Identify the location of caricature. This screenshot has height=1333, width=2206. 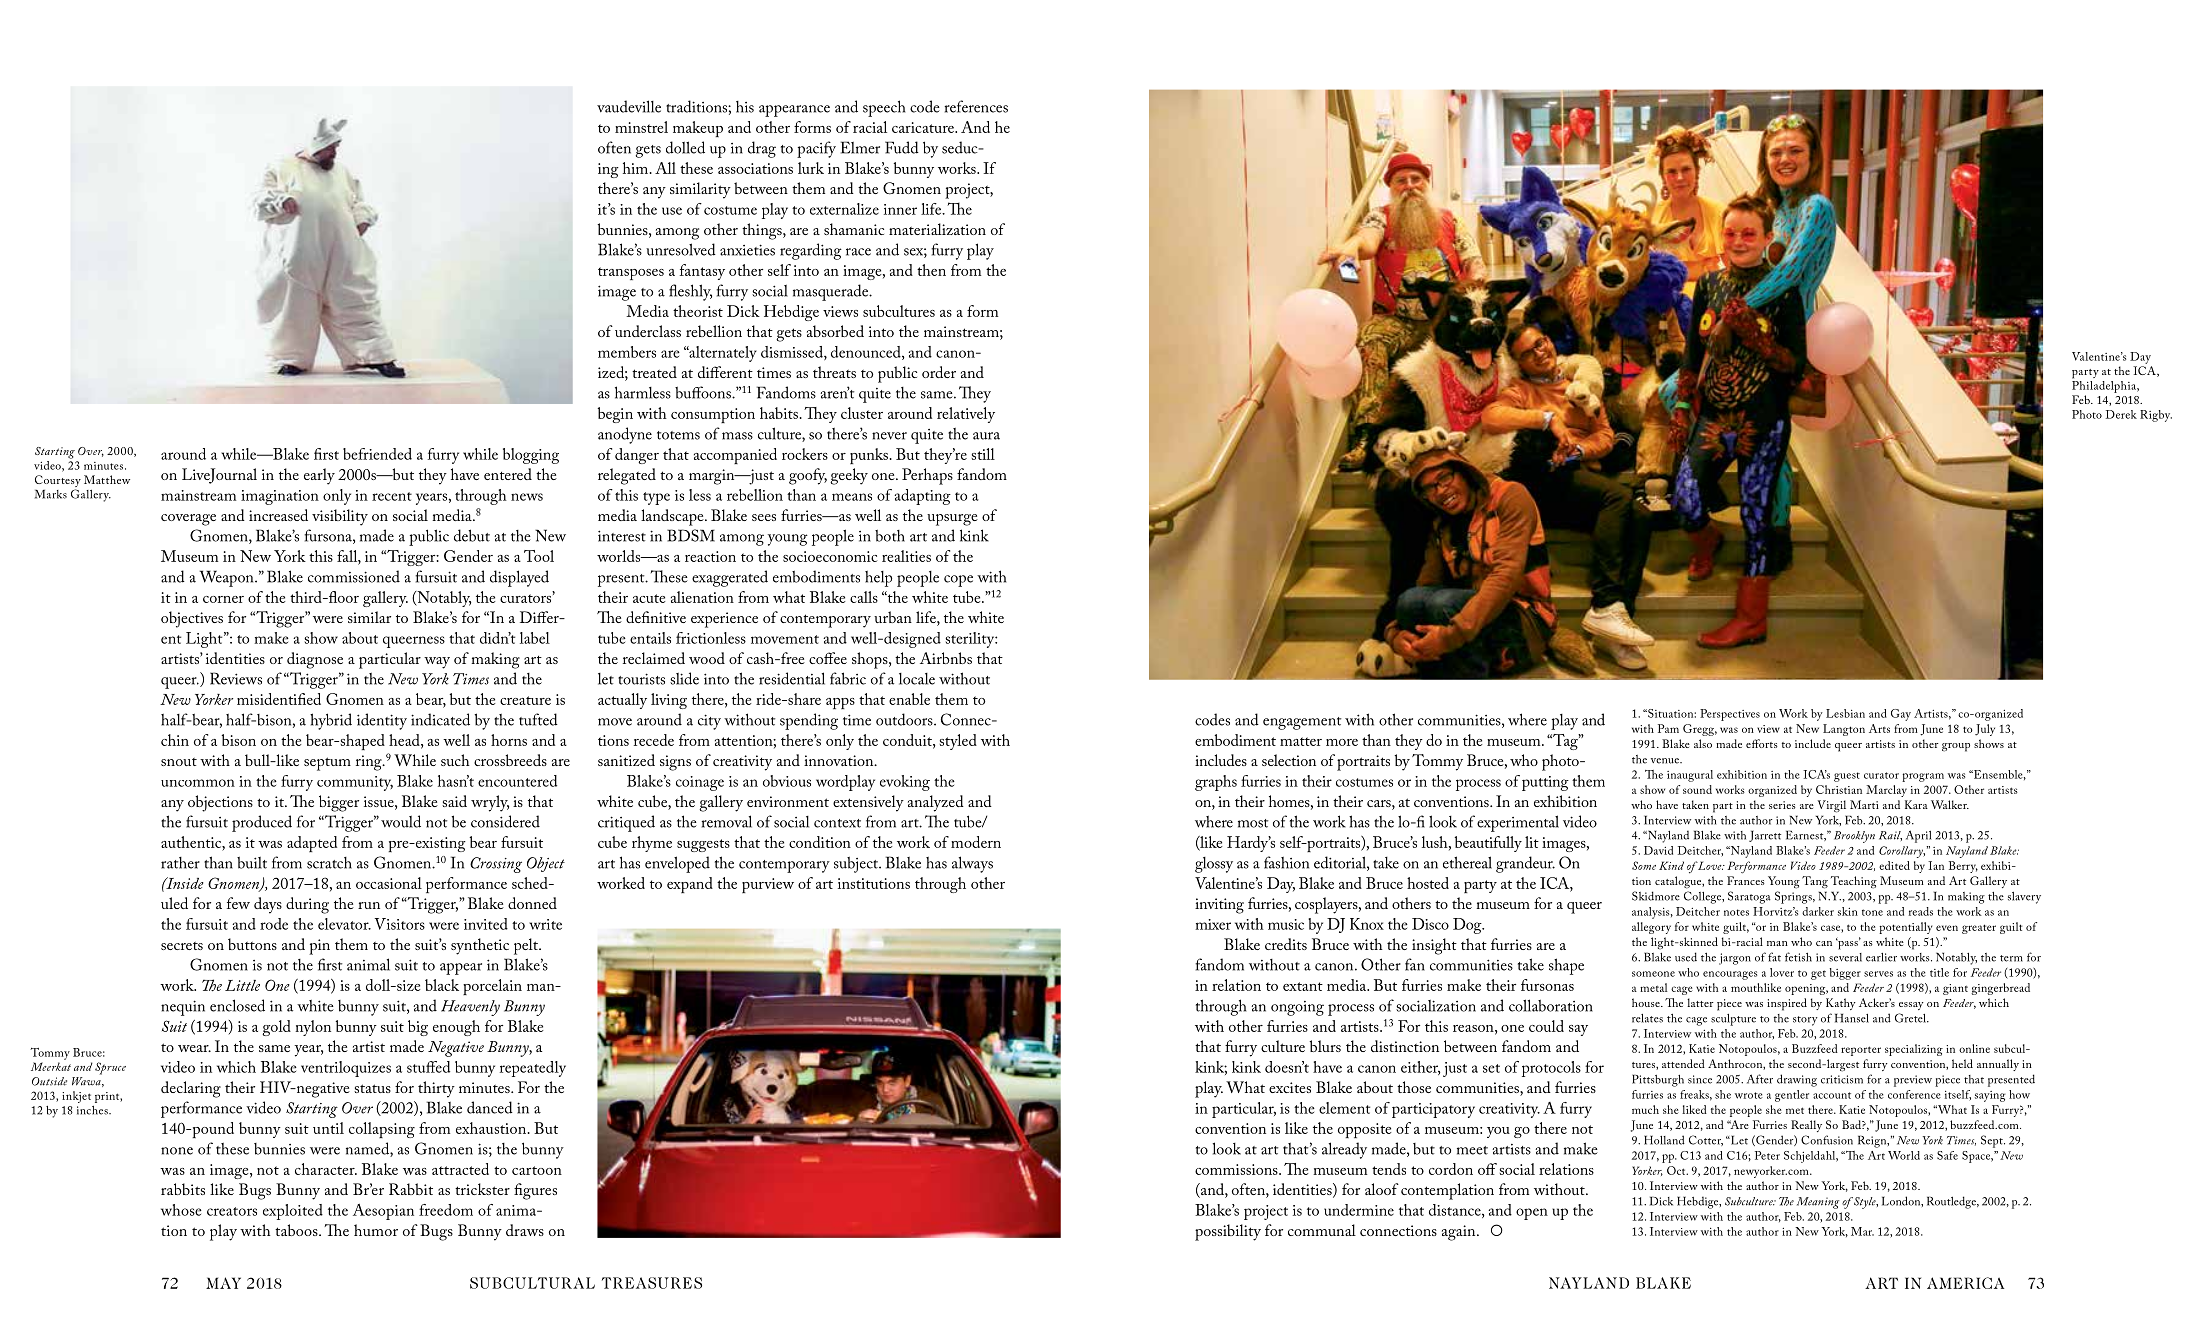
(924, 127).
